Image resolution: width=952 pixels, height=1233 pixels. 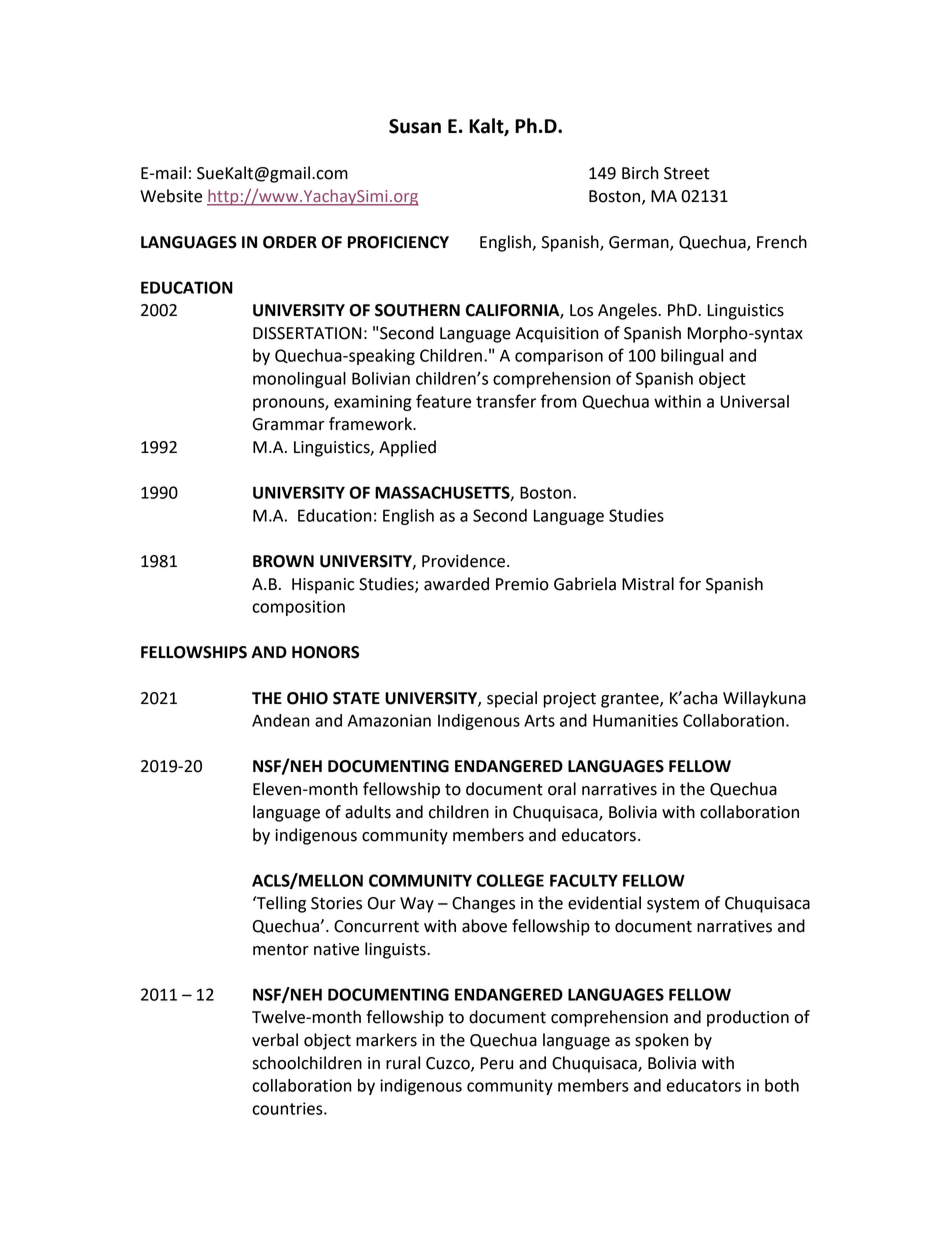 What do you see at coordinates (686, 173) in the screenshot?
I see `Street` at bounding box center [686, 173].
